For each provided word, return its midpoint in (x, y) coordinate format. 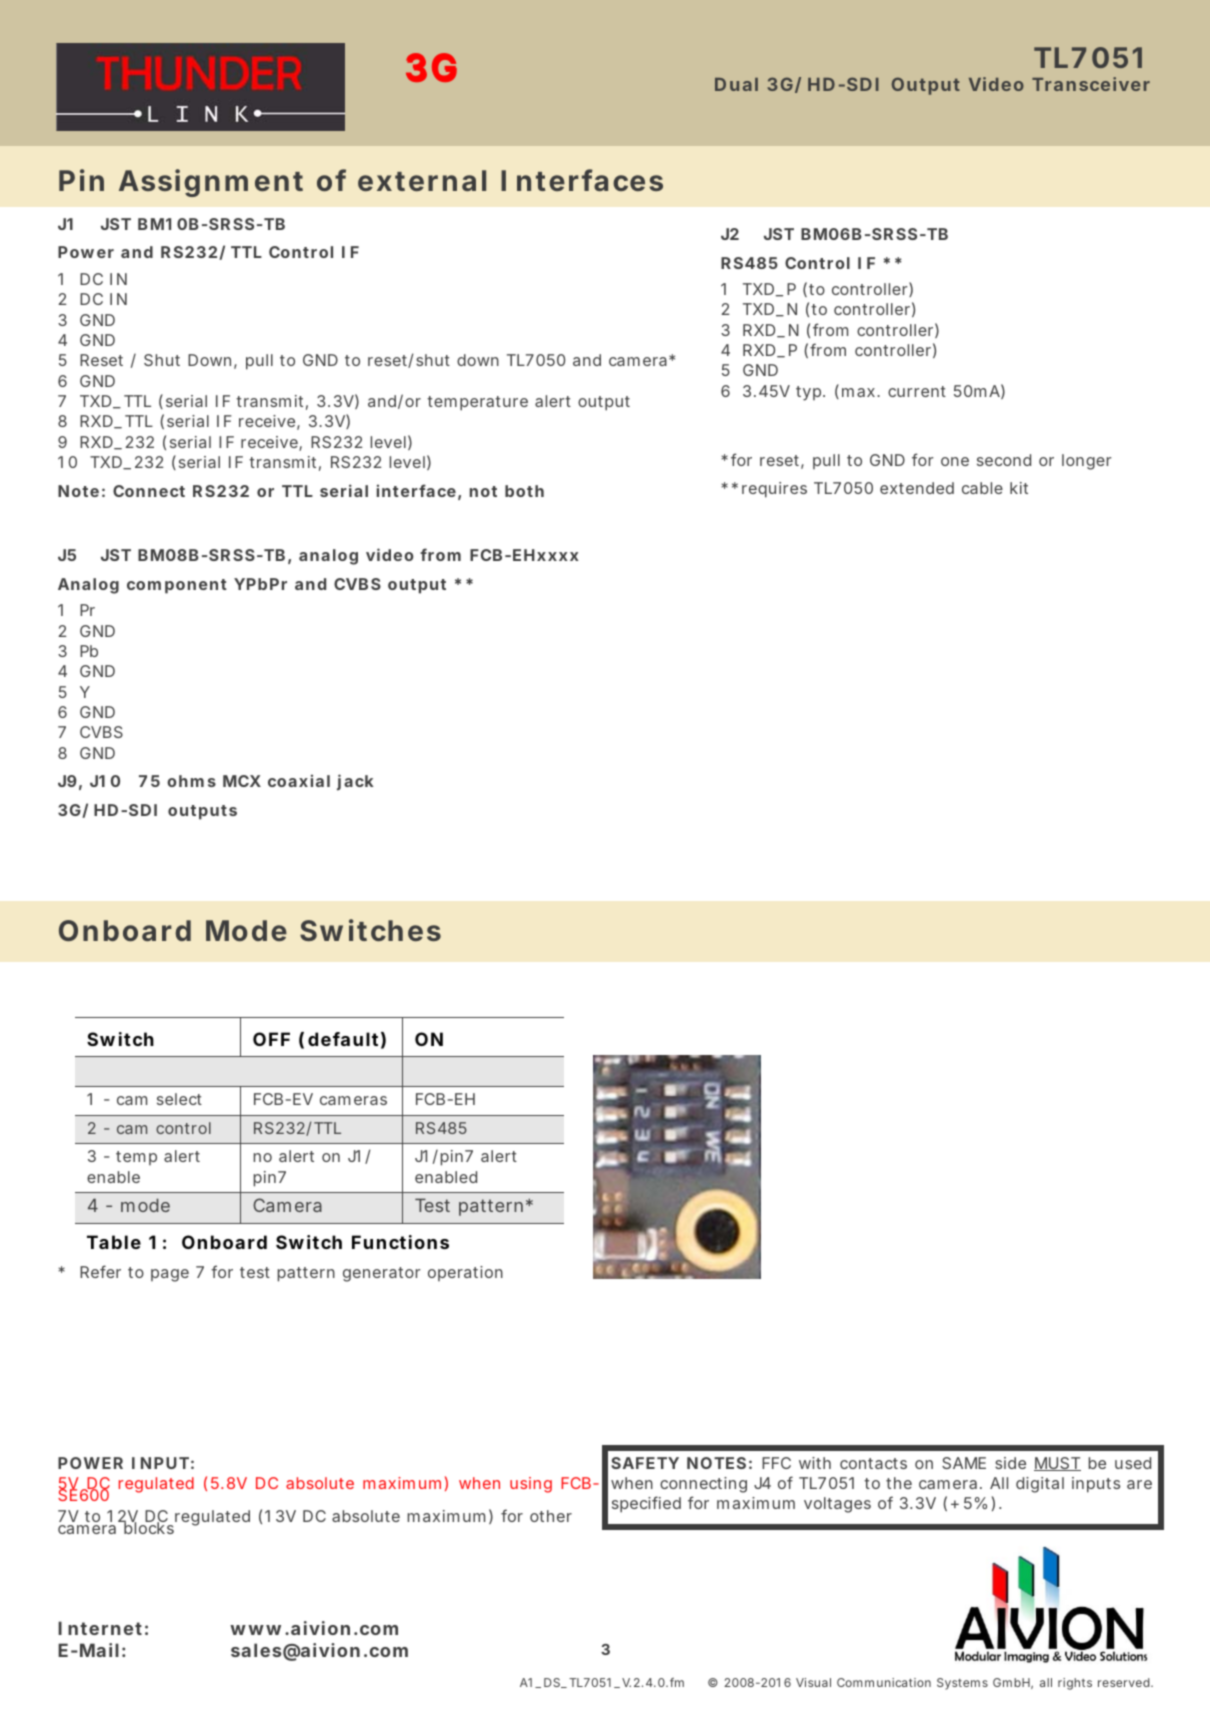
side (1010, 1463)
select (179, 1099)
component (177, 586)
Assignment (211, 183)
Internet (100, 1628)
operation (465, 1273)
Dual (736, 84)
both (524, 491)
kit (1019, 488)
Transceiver (1091, 84)
